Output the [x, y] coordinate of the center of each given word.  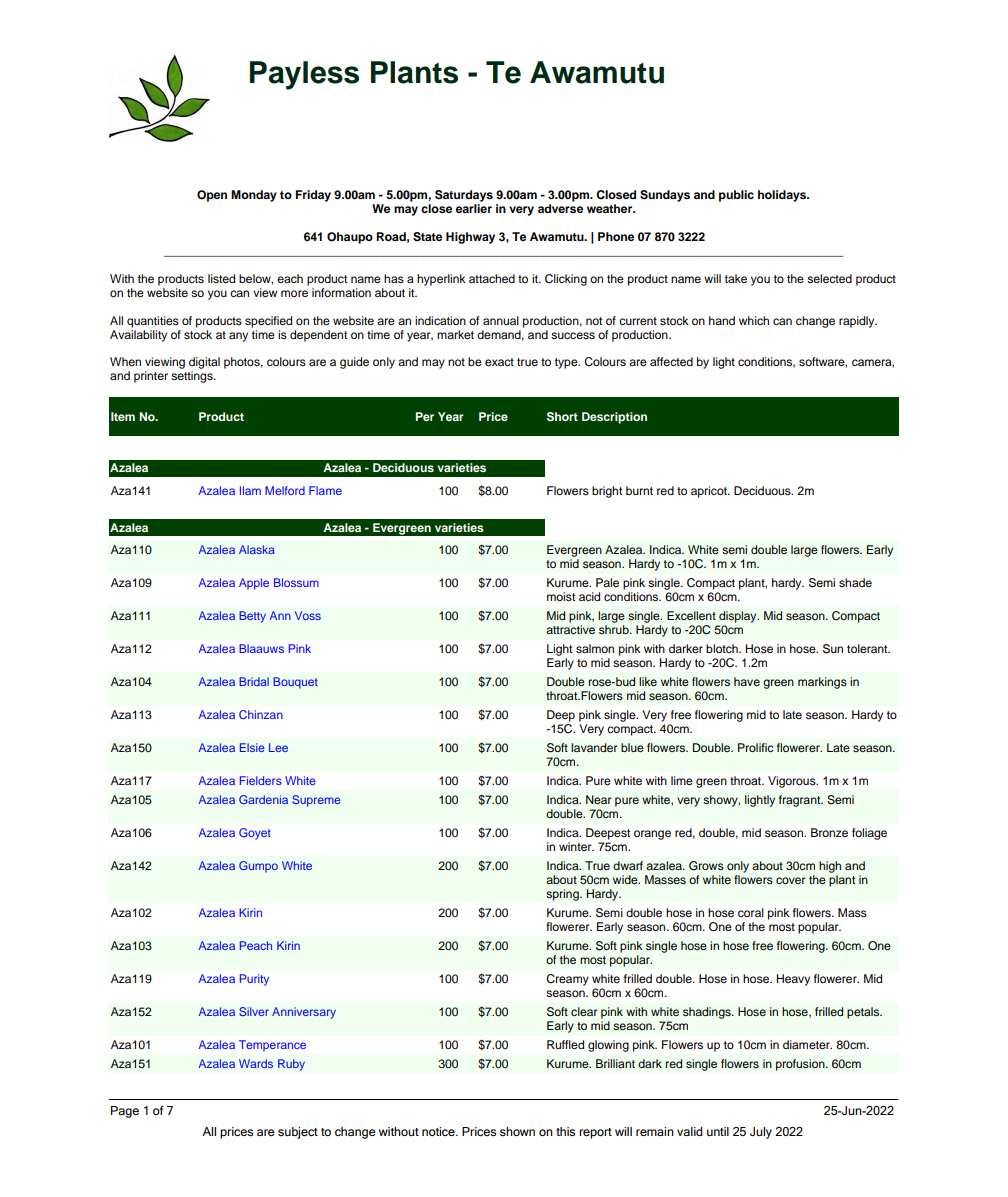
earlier [474, 208]
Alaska [257, 549]
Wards [256, 1063]
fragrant [801, 801]
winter [576, 846]
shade [855, 582]
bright [607, 492]
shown [517, 1131]
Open [212, 196]
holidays [783, 196]
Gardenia [263, 799]
